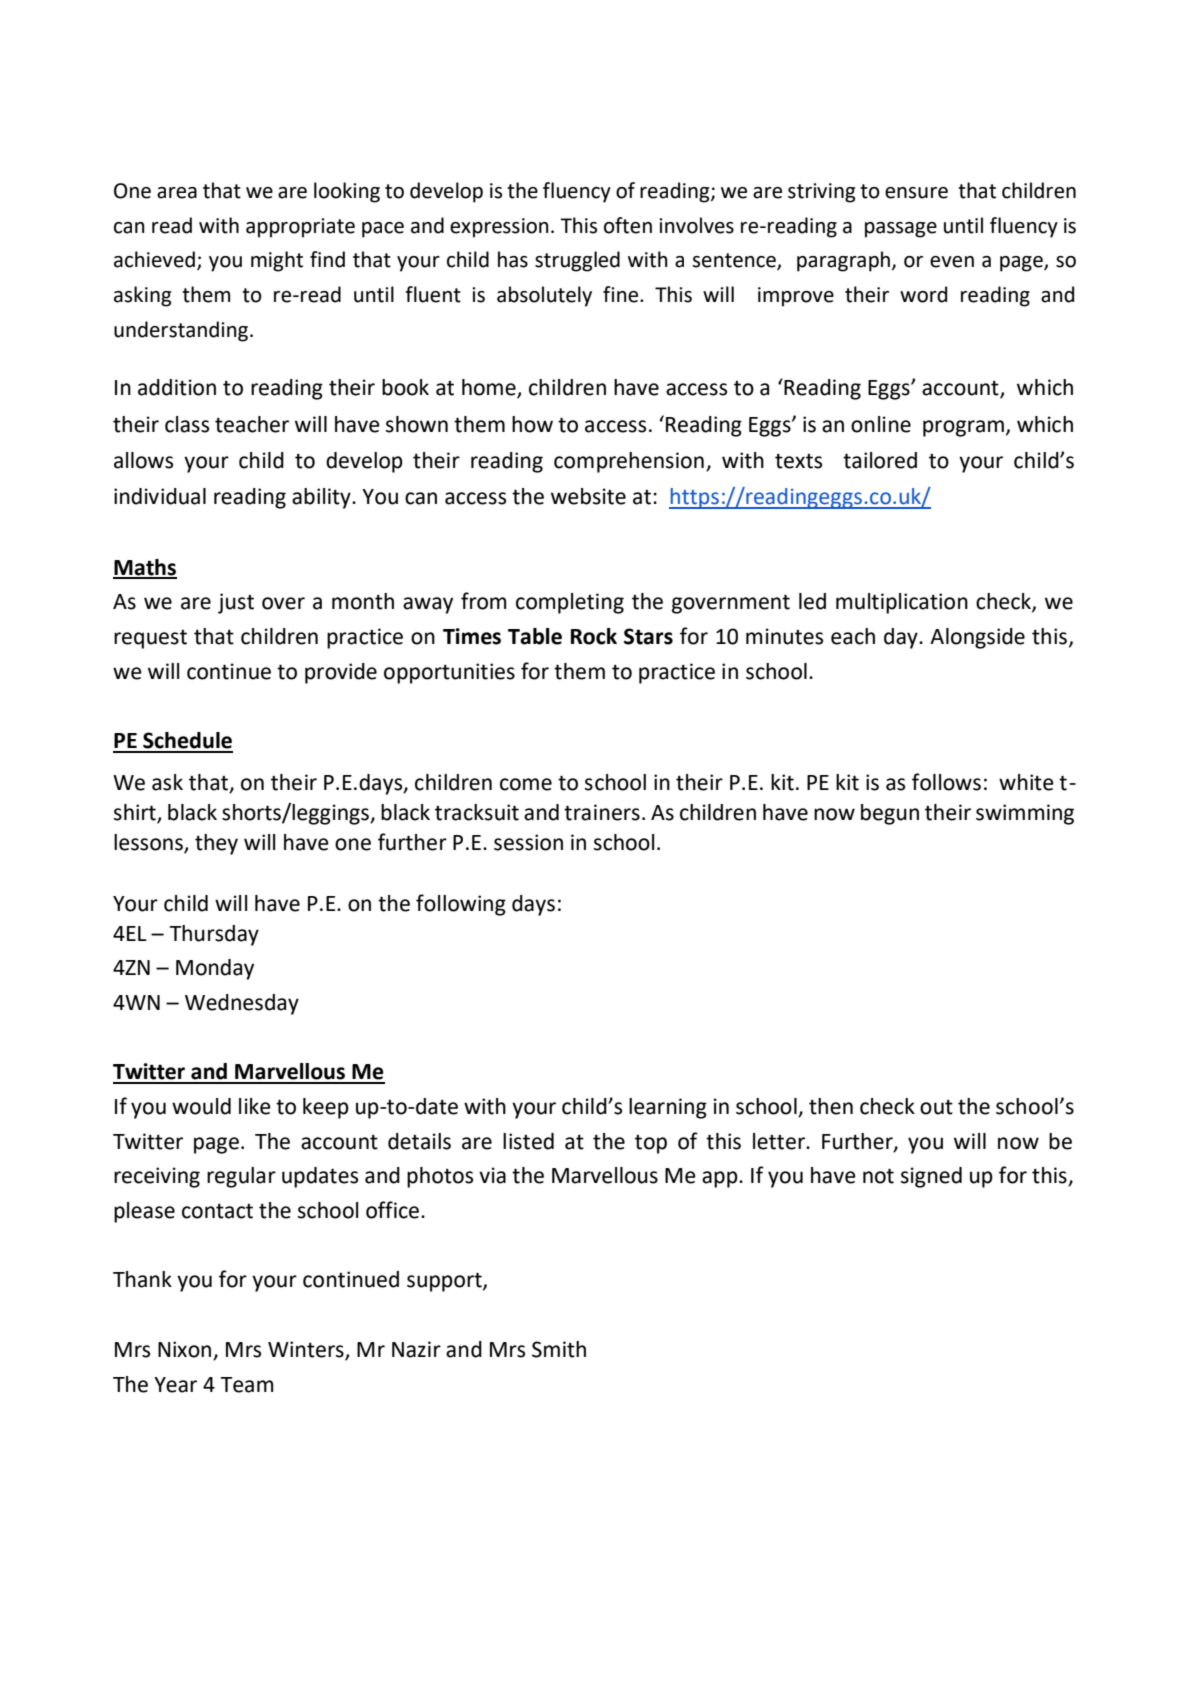 The height and width of the screenshot is (1681, 1188). What do you see at coordinates (628, 225) in the screenshot?
I see `often` at bounding box center [628, 225].
